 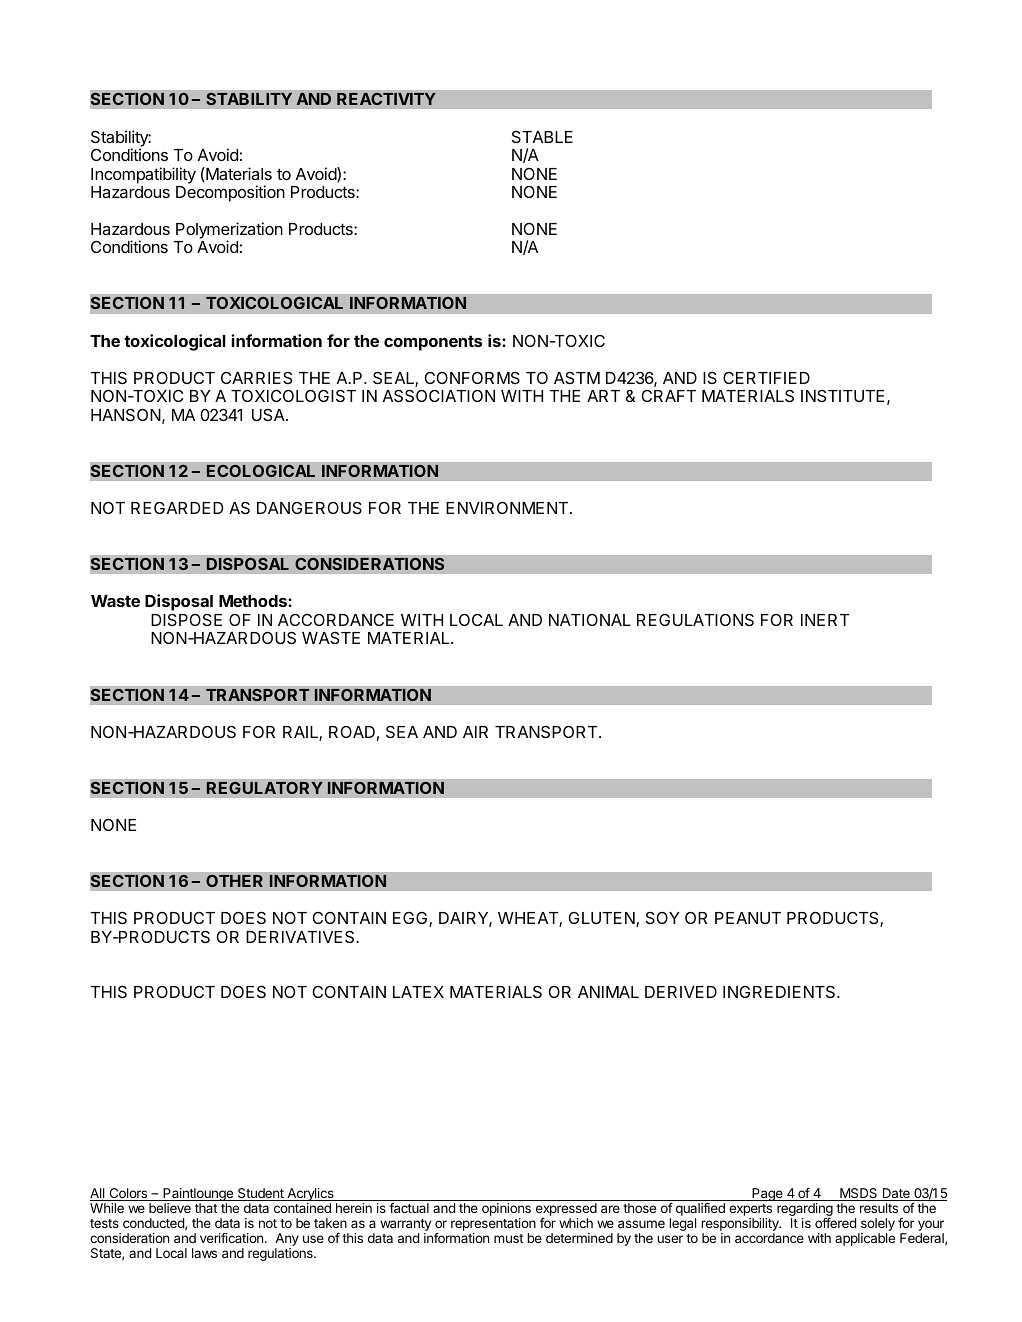 I want to click on STABLE, so click(x=542, y=136).
